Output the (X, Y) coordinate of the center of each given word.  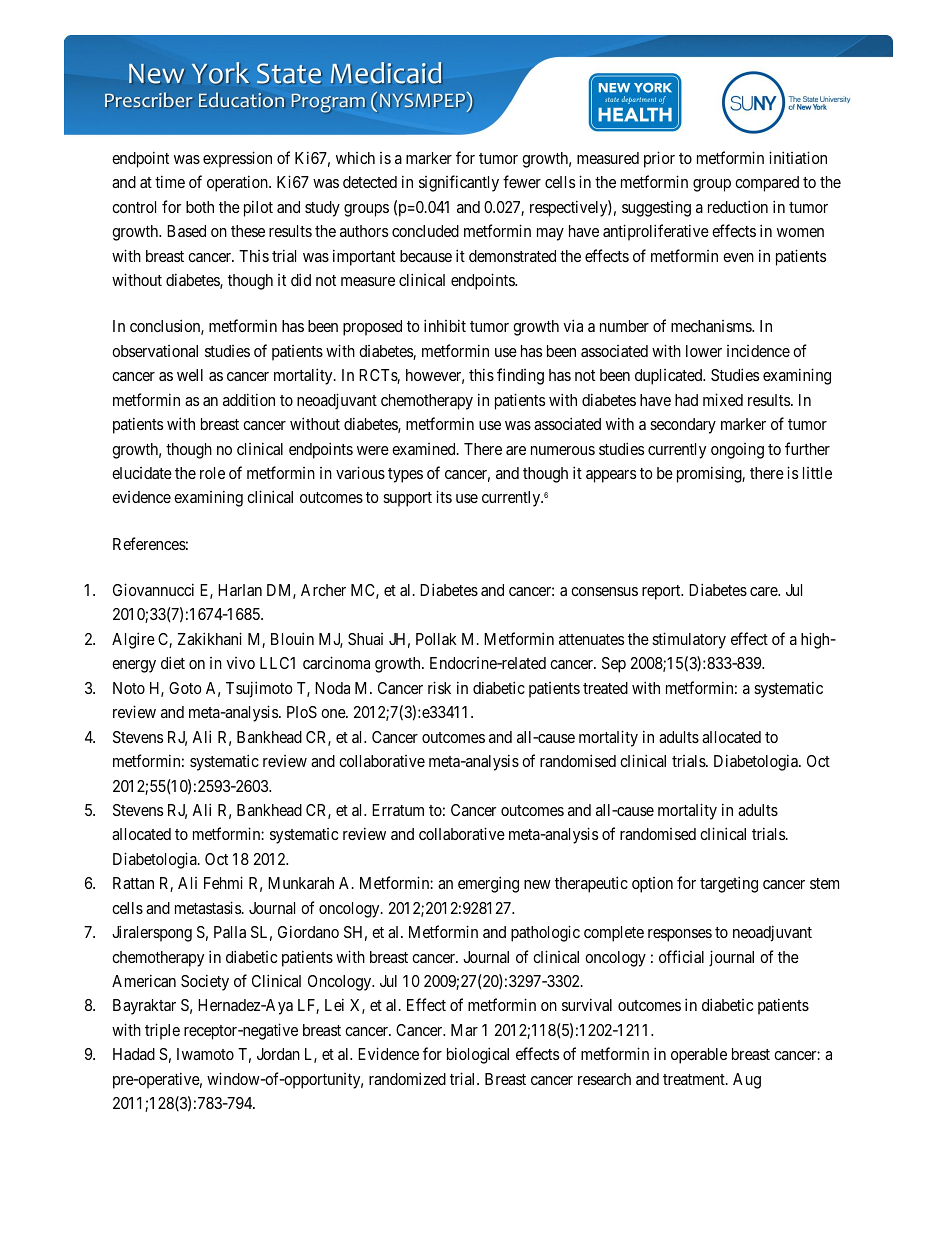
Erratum (398, 810)
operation (238, 183)
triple (162, 1031)
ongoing (737, 451)
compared (767, 184)
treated (605, 688)
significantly (459, 183)
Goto (185, 688)
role (212, 473)
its (444, 496)
